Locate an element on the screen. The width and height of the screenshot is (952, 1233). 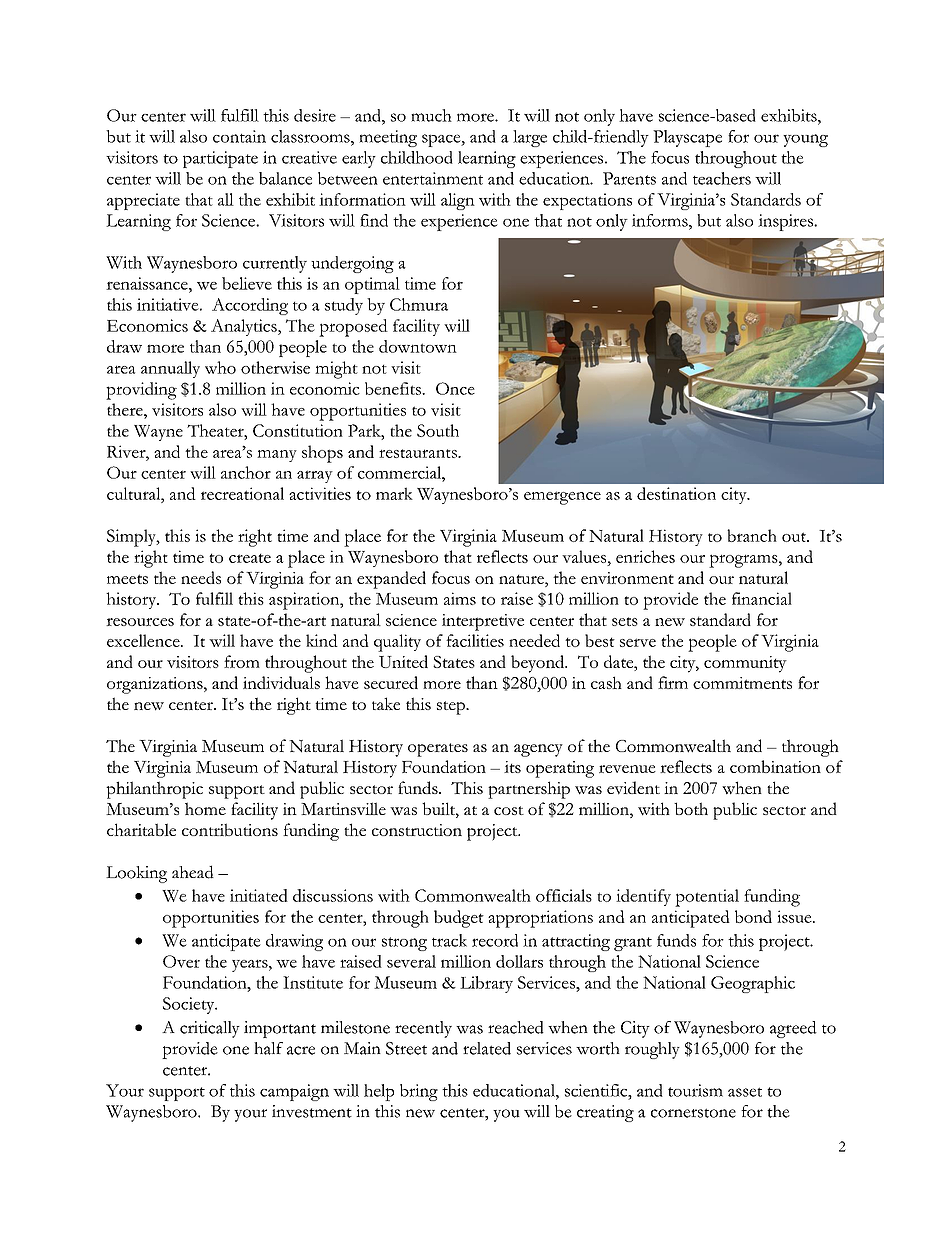
needs is located at coordinates (201, 577).
